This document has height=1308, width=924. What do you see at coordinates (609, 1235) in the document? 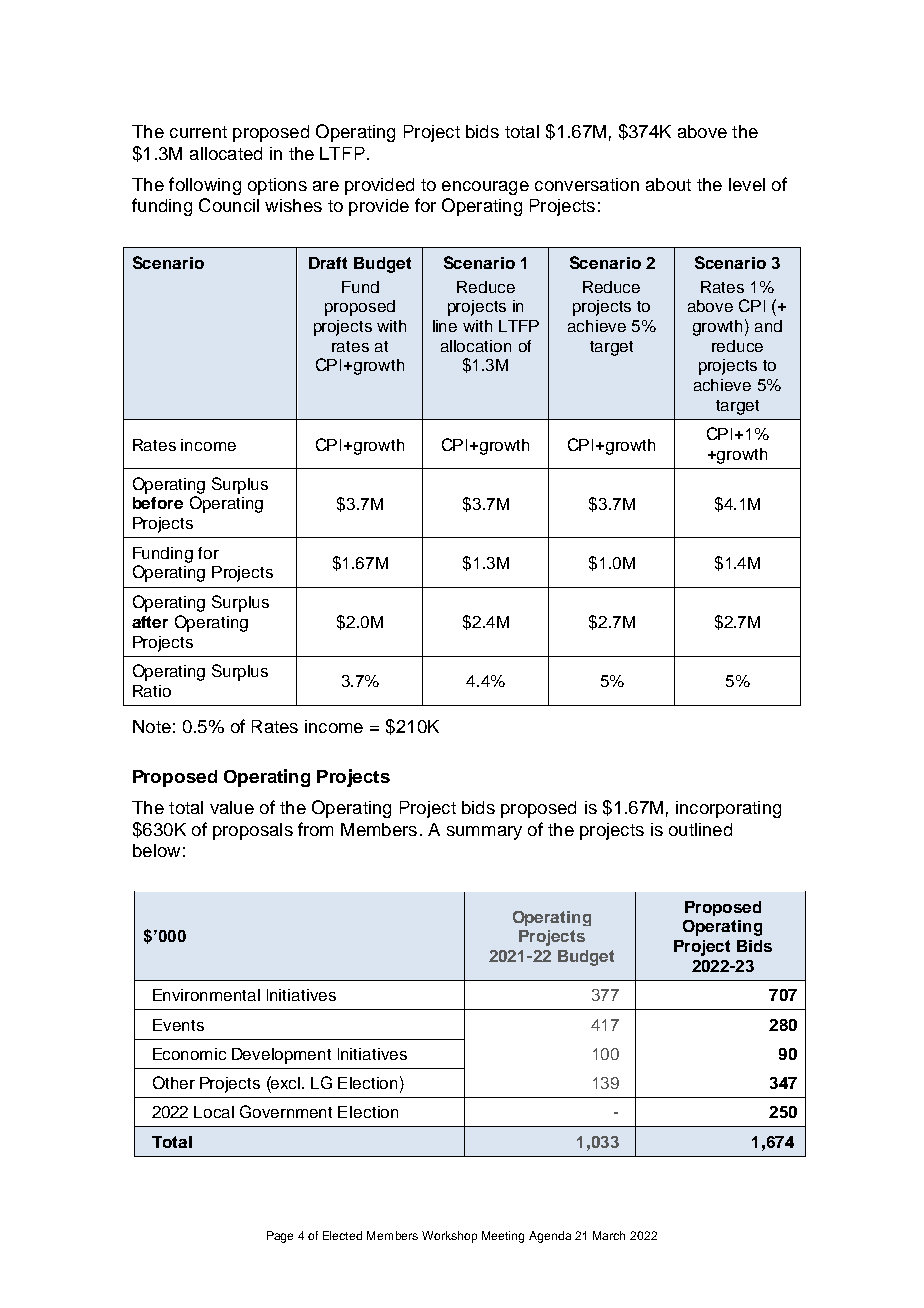
I see `March` at bounding box center [609, 1235].
